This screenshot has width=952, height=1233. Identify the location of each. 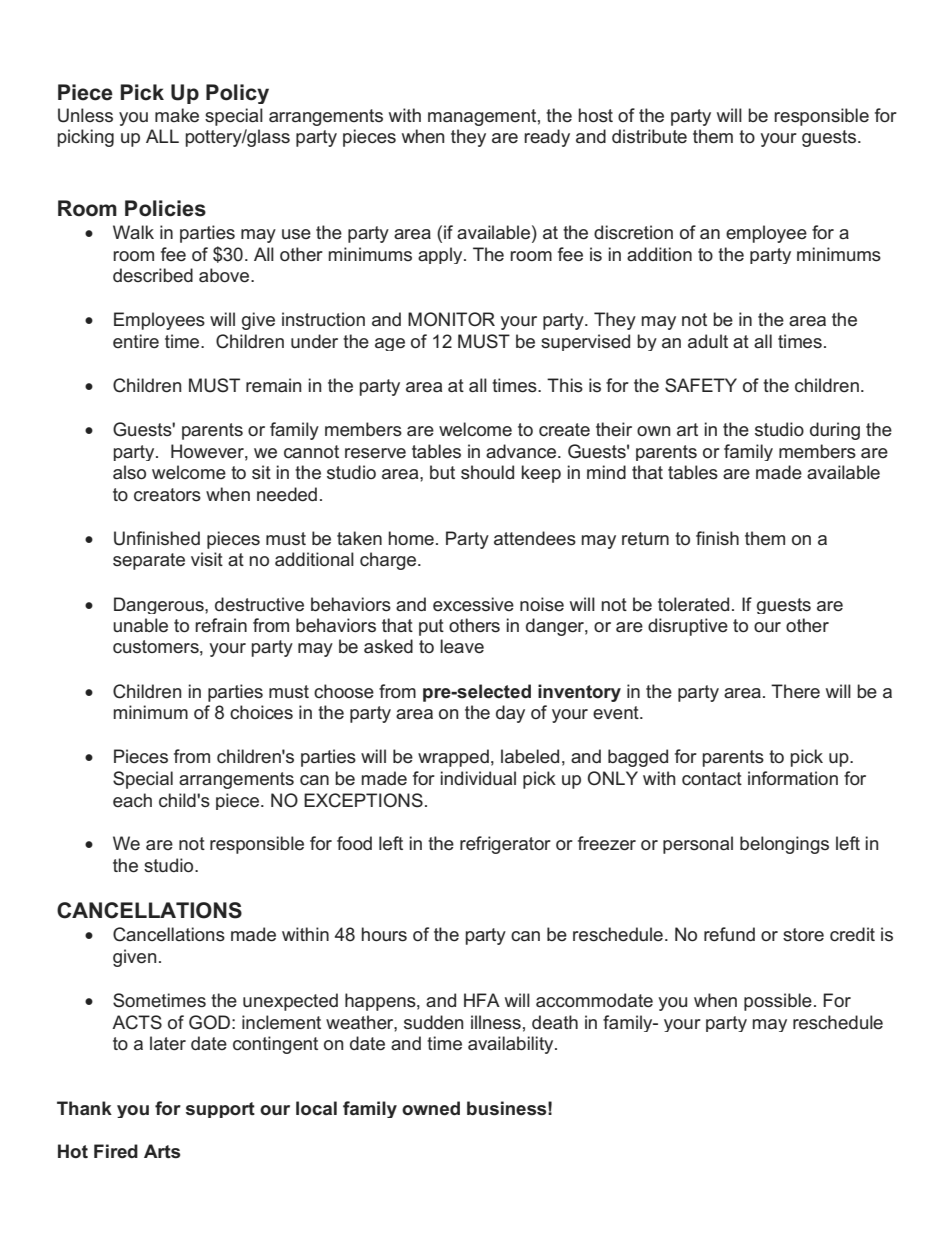
(132, 800).
